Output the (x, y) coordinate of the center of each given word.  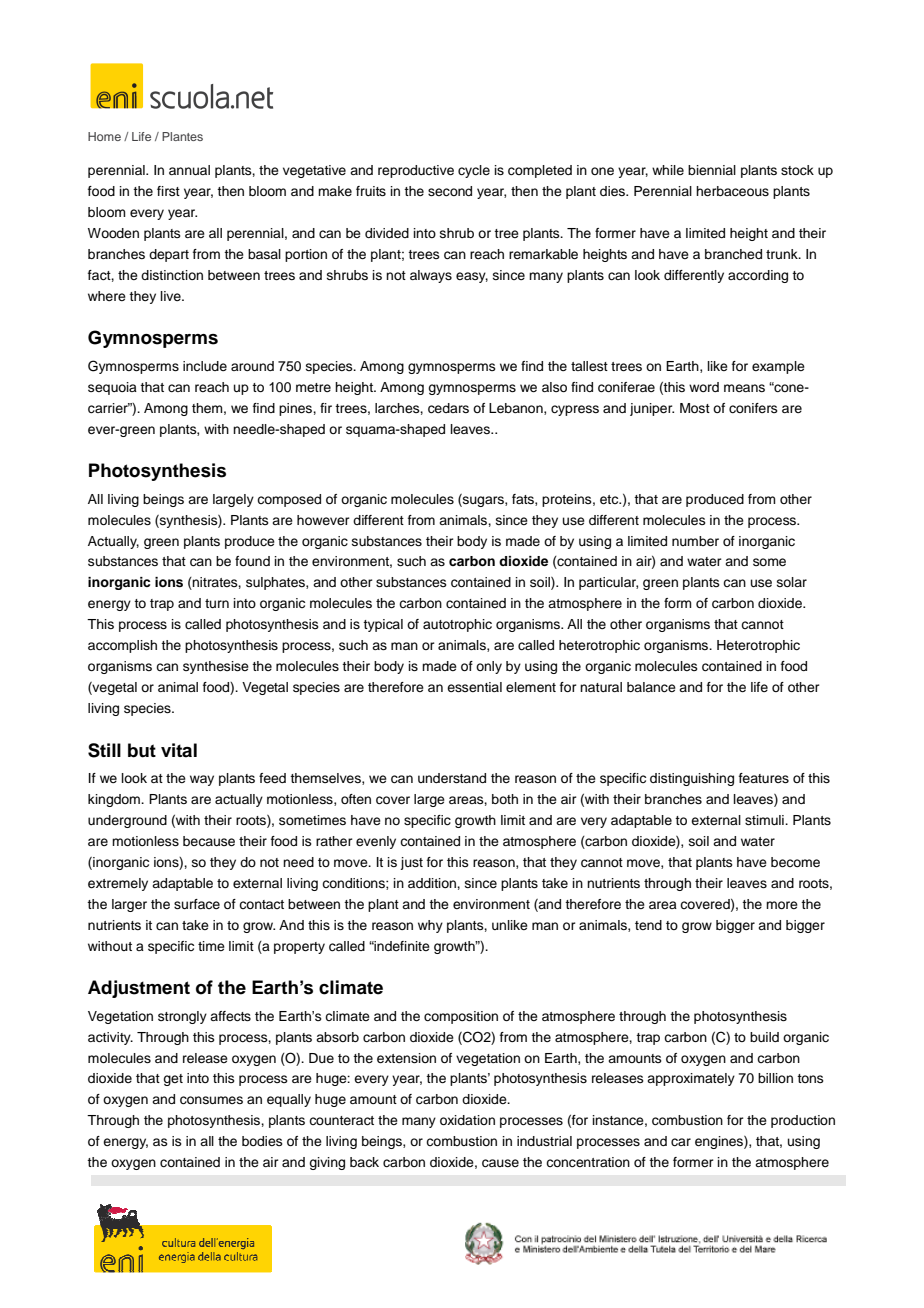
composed (289, 500)
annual (189, 170)
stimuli (765, 820)
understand (452, 778)
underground (127, 821)
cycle (474, 171)
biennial (712, 170)
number (695, 541)
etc (610, 499)
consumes (211, 1100)
